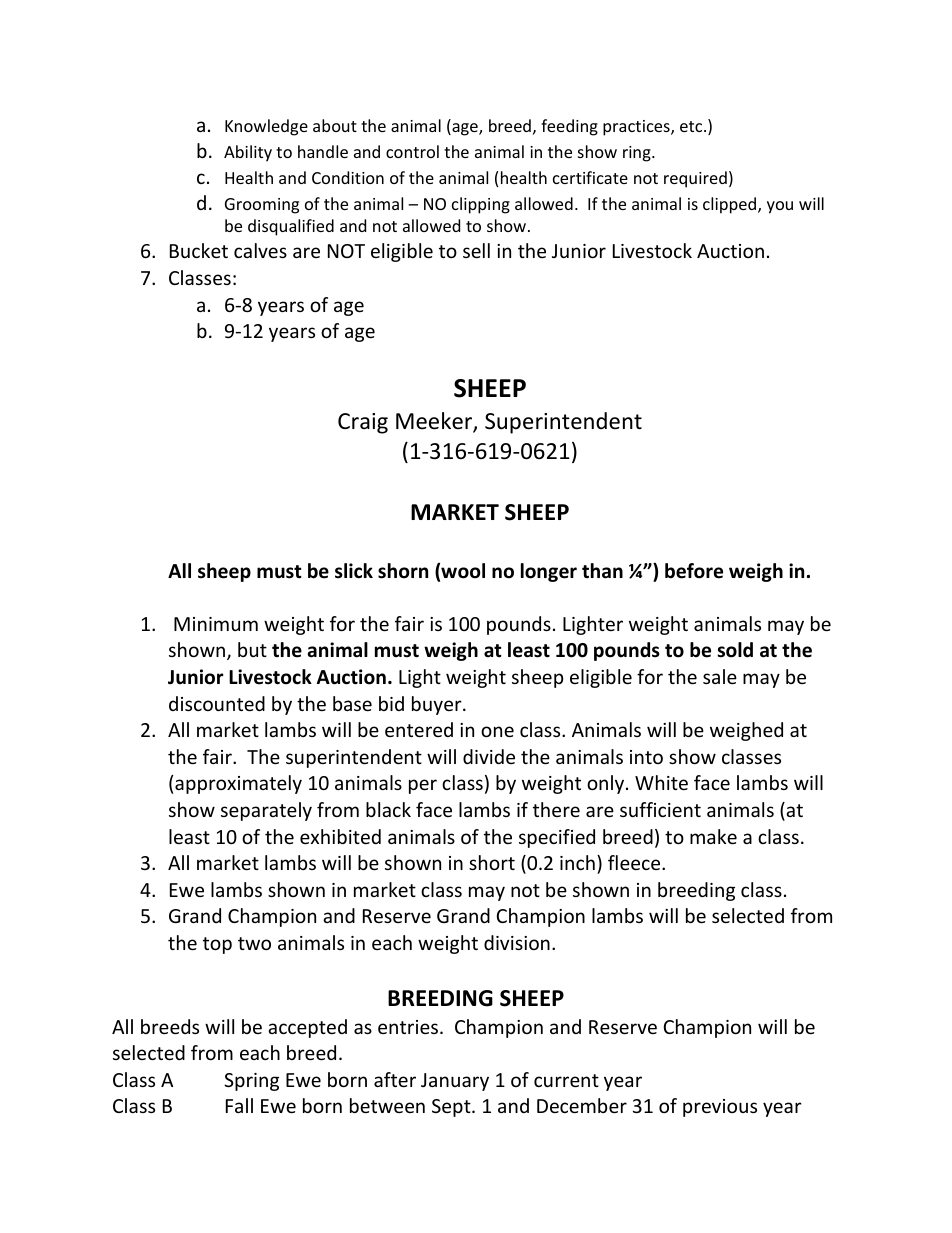 Image resolution: width=952 pixels, height=1233 pixels. What do you see at coordinates (720, 1108) in the screenshot?
I see `previous` at bounding box center [720, 1108].
